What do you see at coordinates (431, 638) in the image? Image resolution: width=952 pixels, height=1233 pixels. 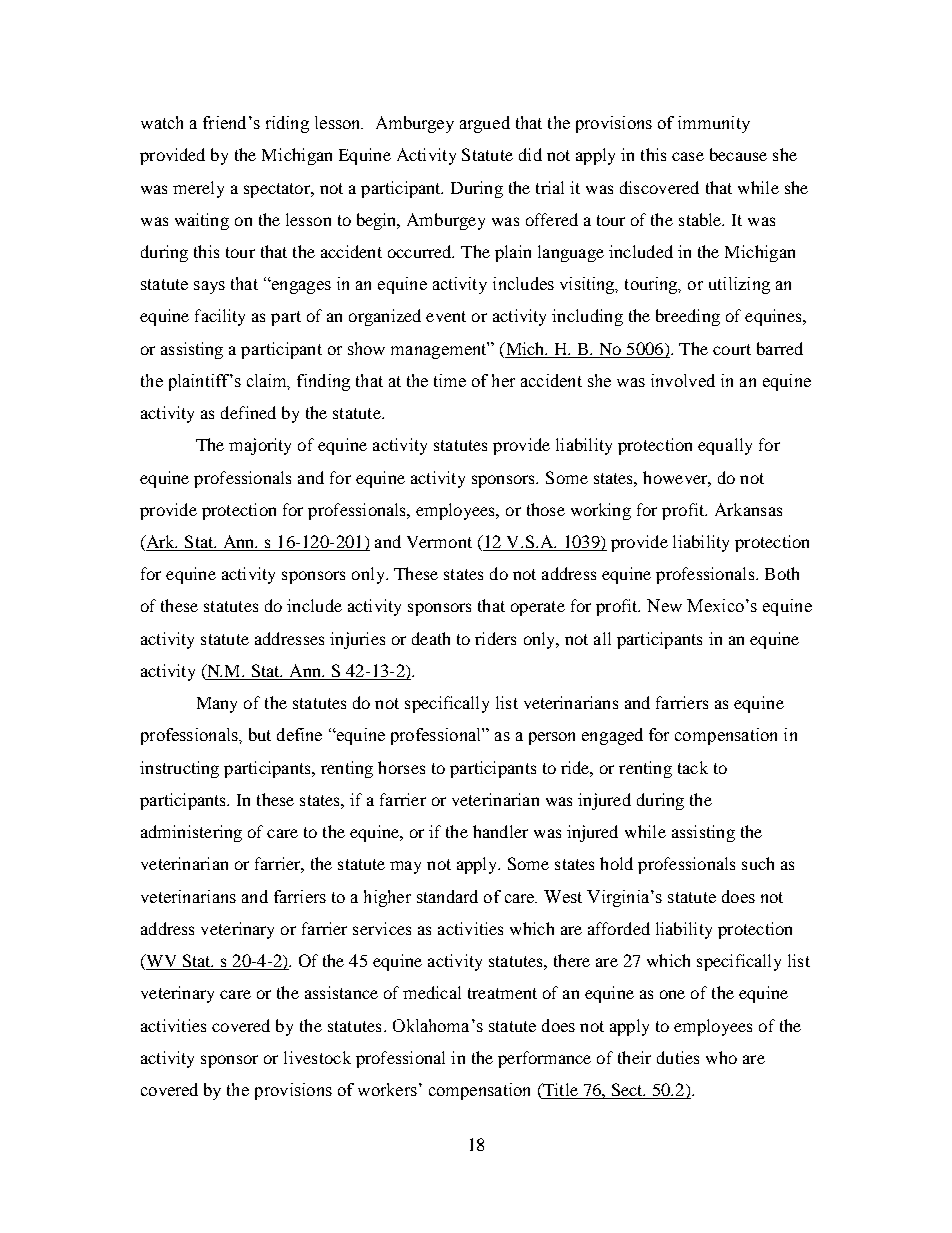 I see `death` at bounding box center [431, 638].
